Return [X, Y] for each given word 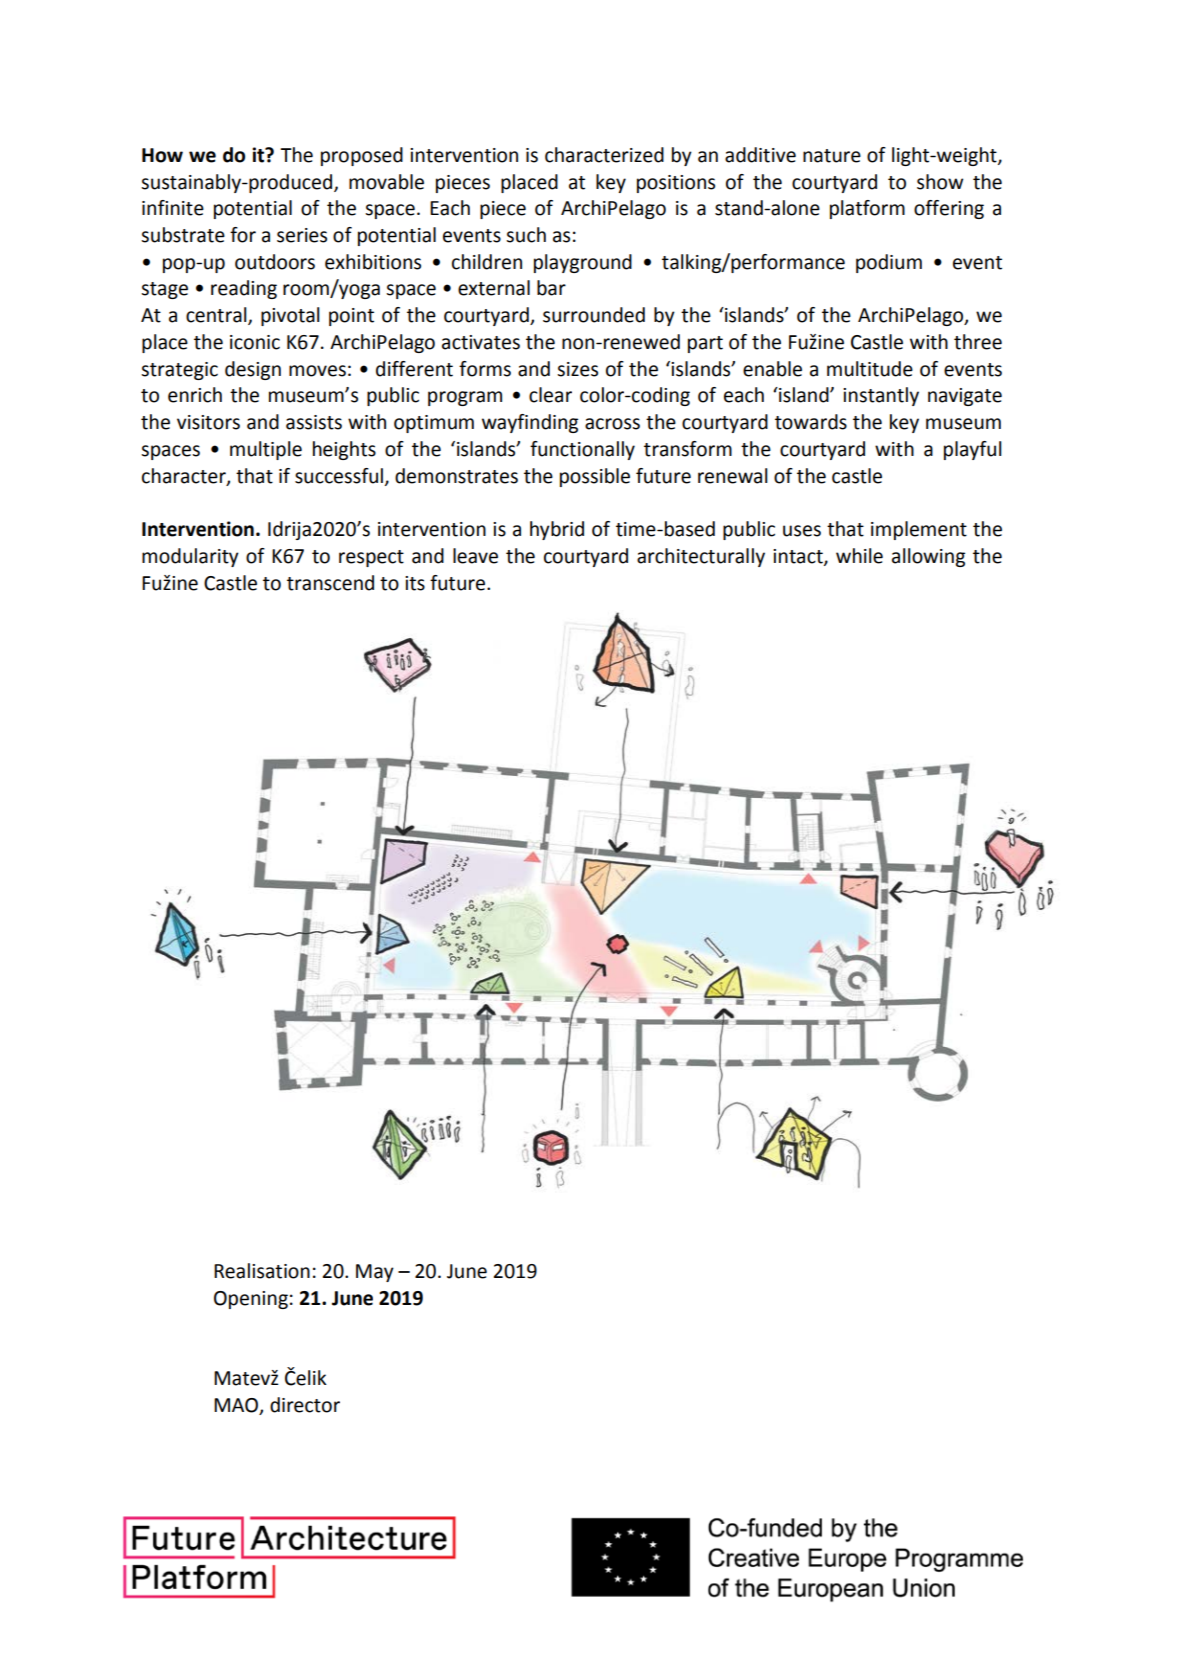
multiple [266, 450]
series [302, 235]
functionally [582, 450]
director [305, 1405]
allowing [928, 557]
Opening [251, 1300]
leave [475, 556]
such [526, 235]
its [415, 583]
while [859, 556]
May [375, 1273]
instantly [881, 396]
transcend [330, 583]
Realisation [262, 1271]
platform [867, 209]
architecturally [701, 557]
